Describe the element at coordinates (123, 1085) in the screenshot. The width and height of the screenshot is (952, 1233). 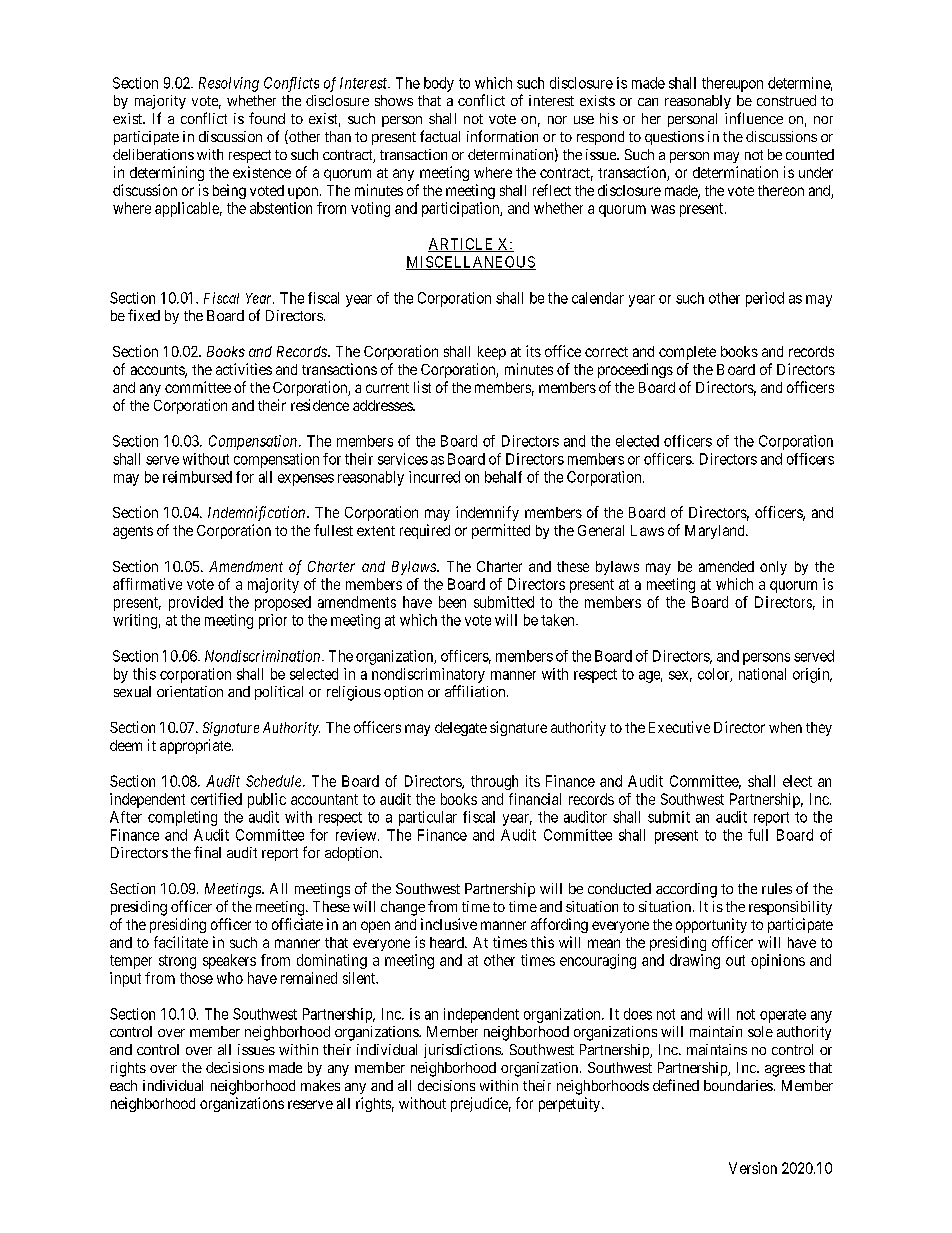
I see `each` at that location.
